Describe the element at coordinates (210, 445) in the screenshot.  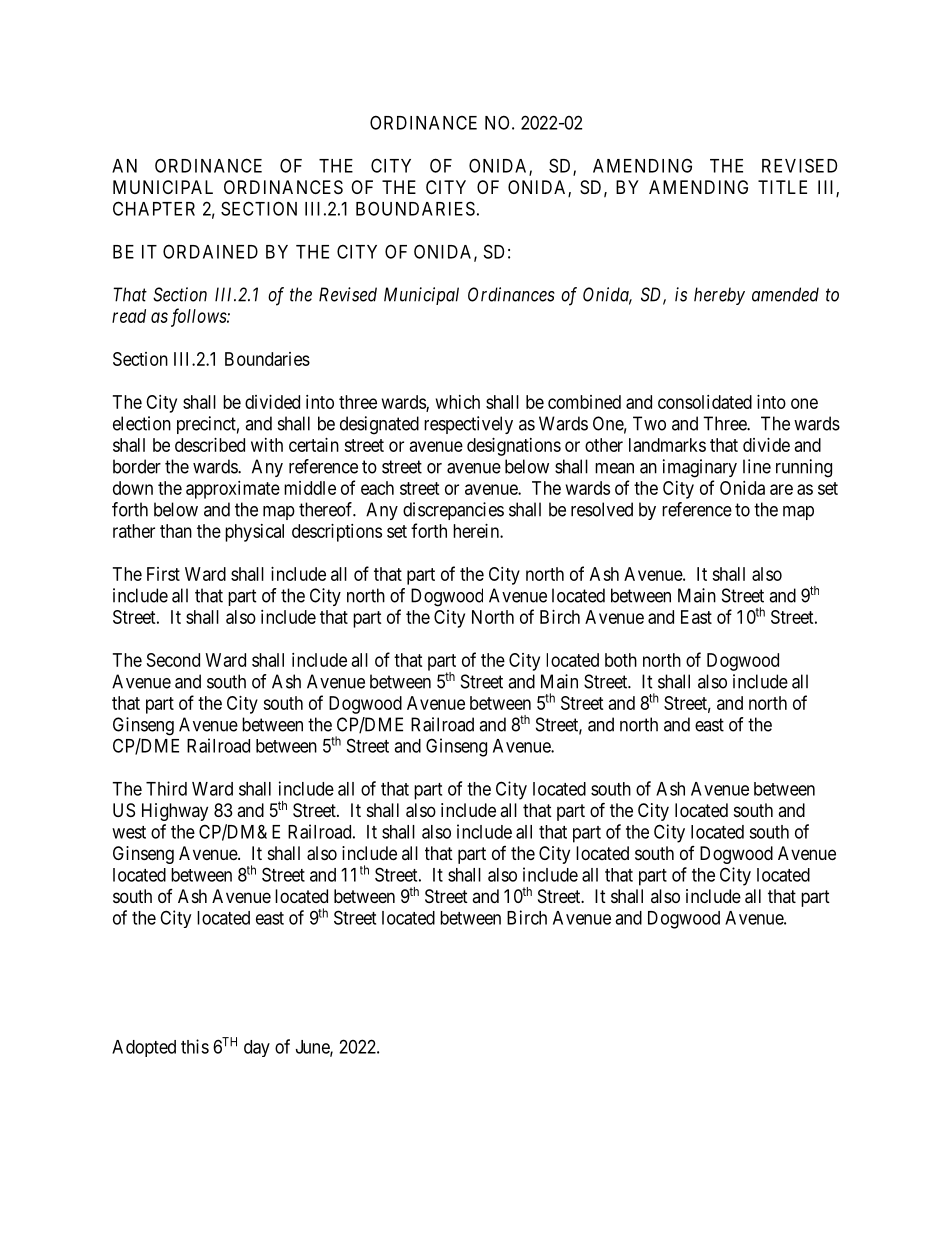
I see `described` at that location.
